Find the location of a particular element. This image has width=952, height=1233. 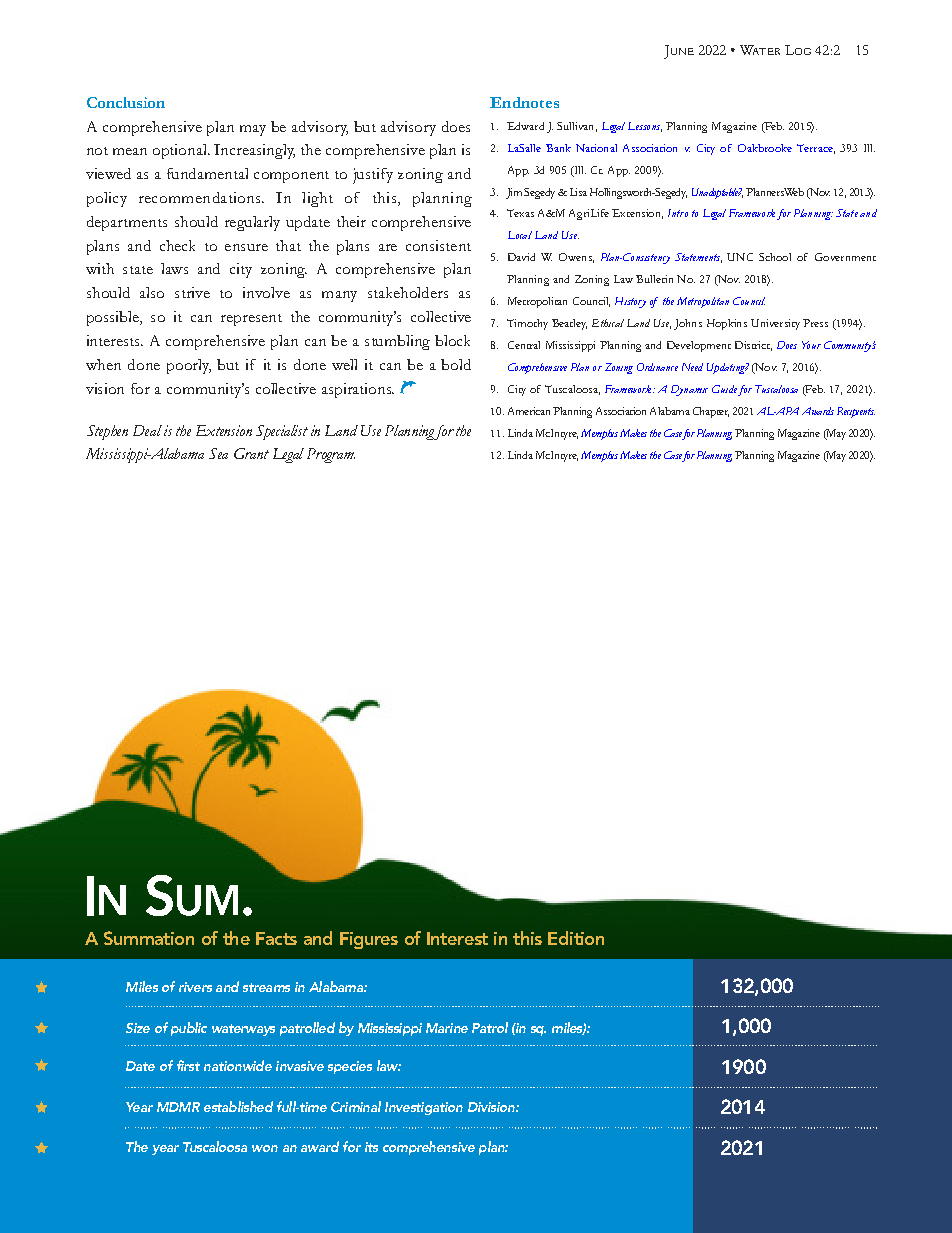

Summation is located at coordinates (149, 938).
